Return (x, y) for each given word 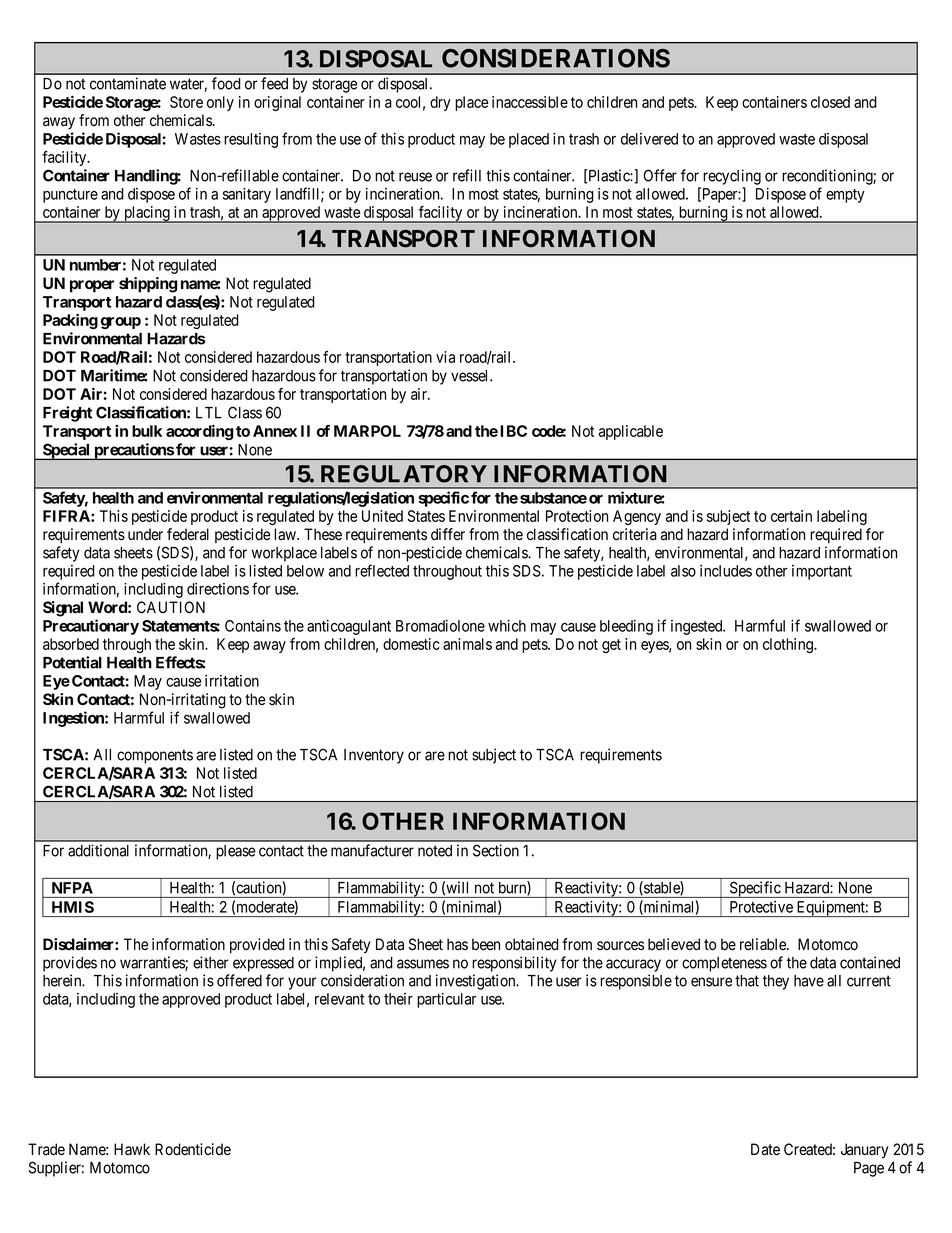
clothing (789, 645)
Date (765, 1149)
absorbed (71, 644)
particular (446, 1000)
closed (830, 102)
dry (440, 103)
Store (186, 102)
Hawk (132, 1149)
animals (467, 644)
